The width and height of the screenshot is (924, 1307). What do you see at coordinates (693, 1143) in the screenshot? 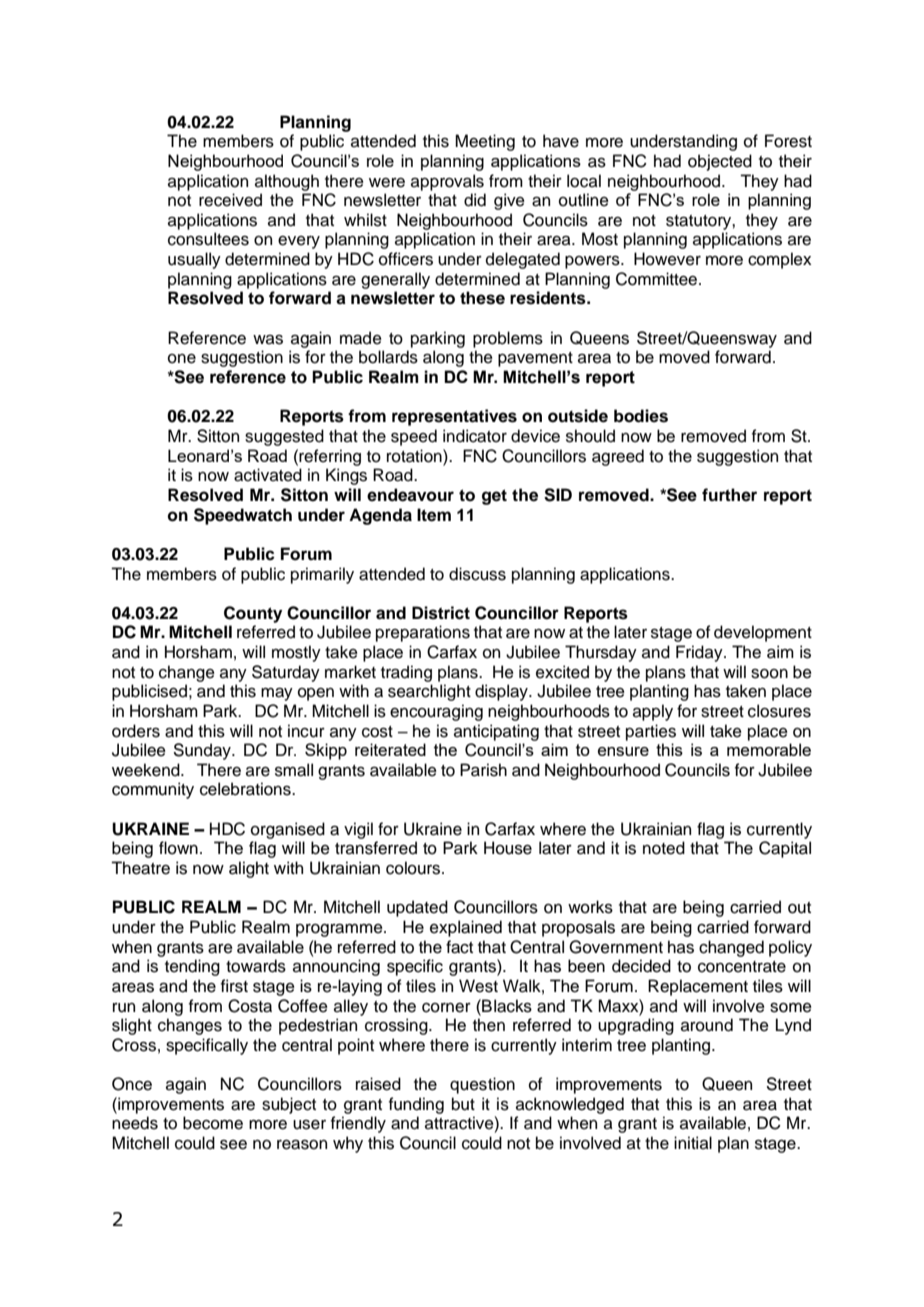
I see `initial` at bounding box center [693, 1143].
